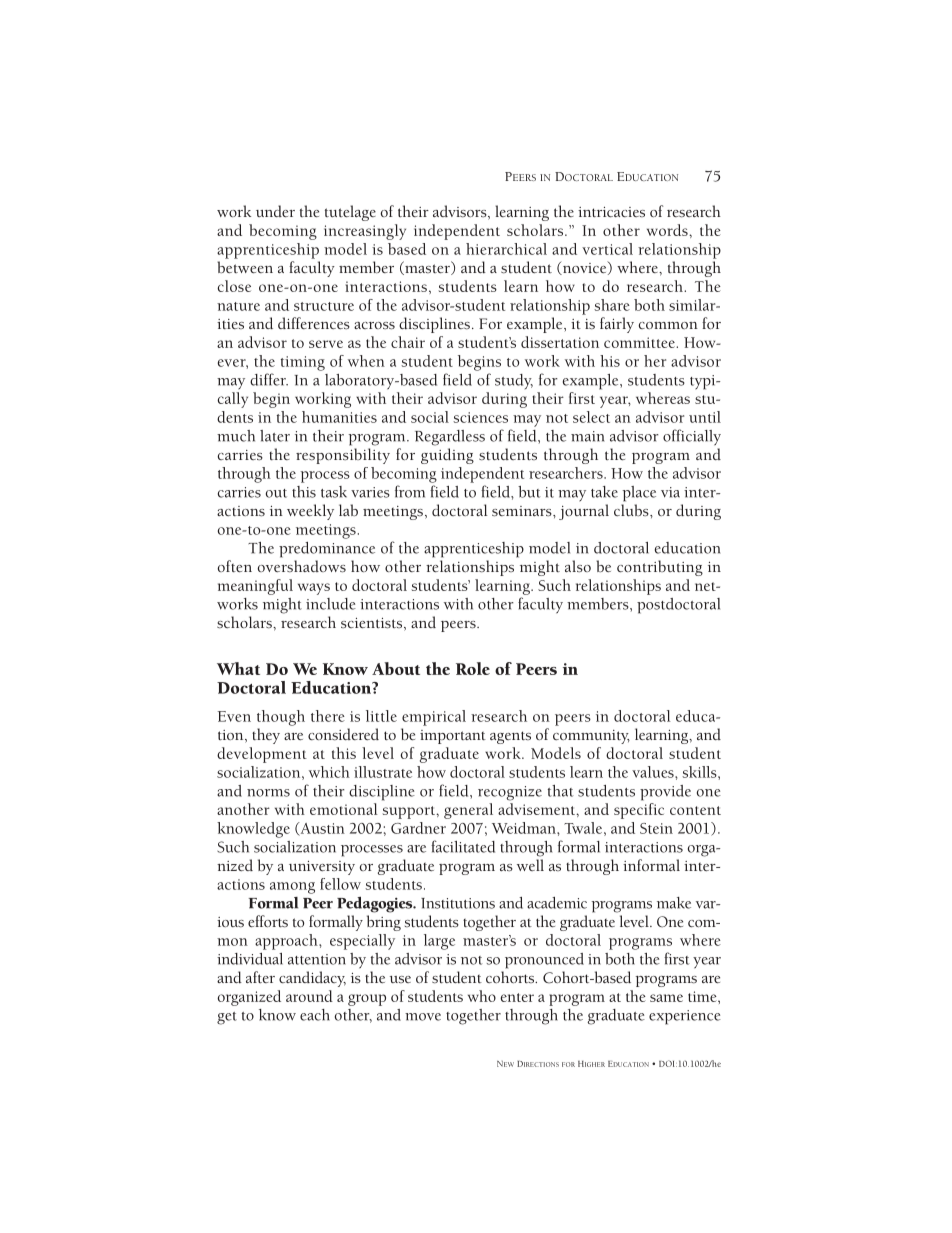 Image resolution: width=952 pixels, height=1233 pixels. I want to click on around, so click(309, 996).
